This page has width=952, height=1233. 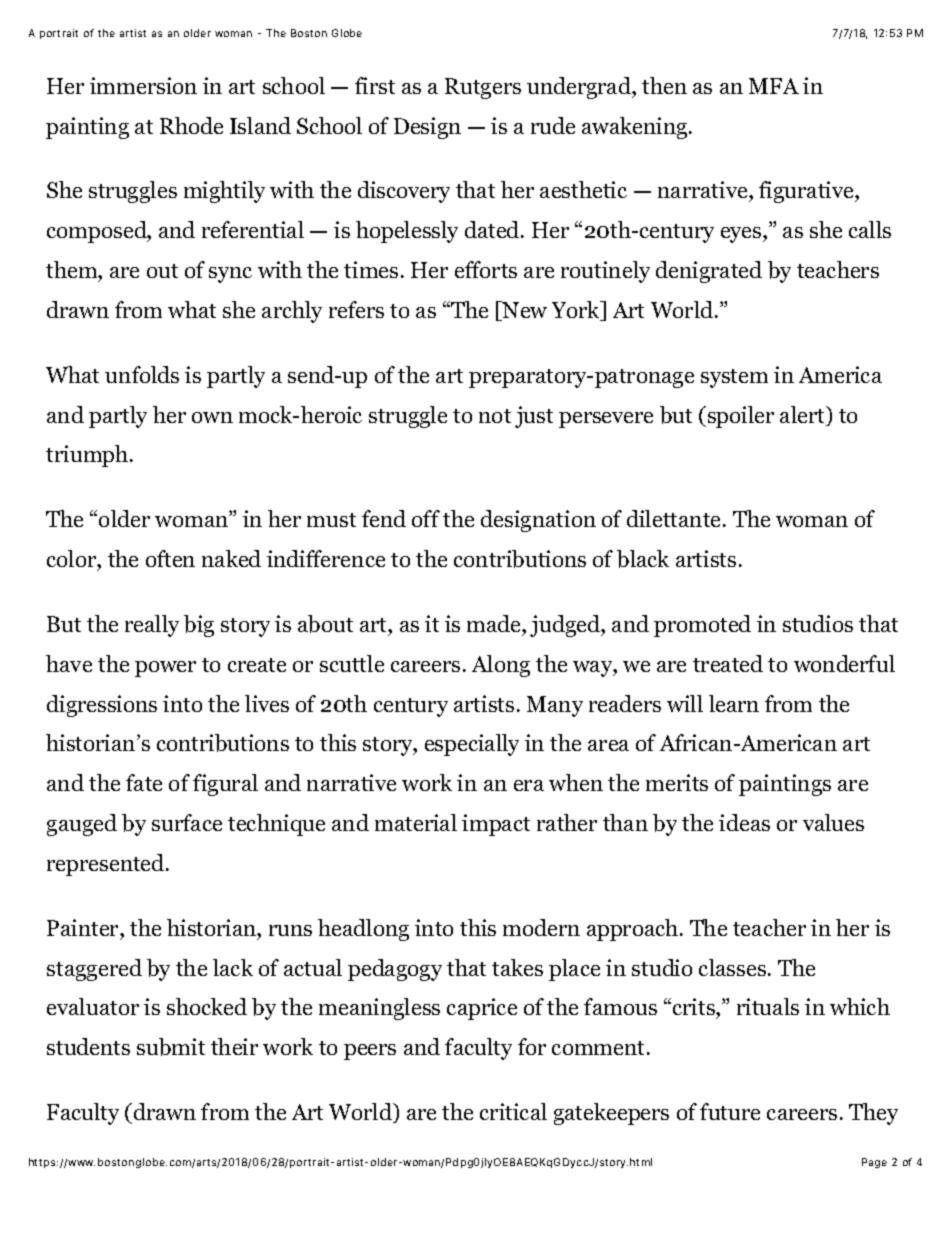 What do you see at coordinates (675, 518) in the page?
I see `dilettante` at bounding box center [675, 518].
